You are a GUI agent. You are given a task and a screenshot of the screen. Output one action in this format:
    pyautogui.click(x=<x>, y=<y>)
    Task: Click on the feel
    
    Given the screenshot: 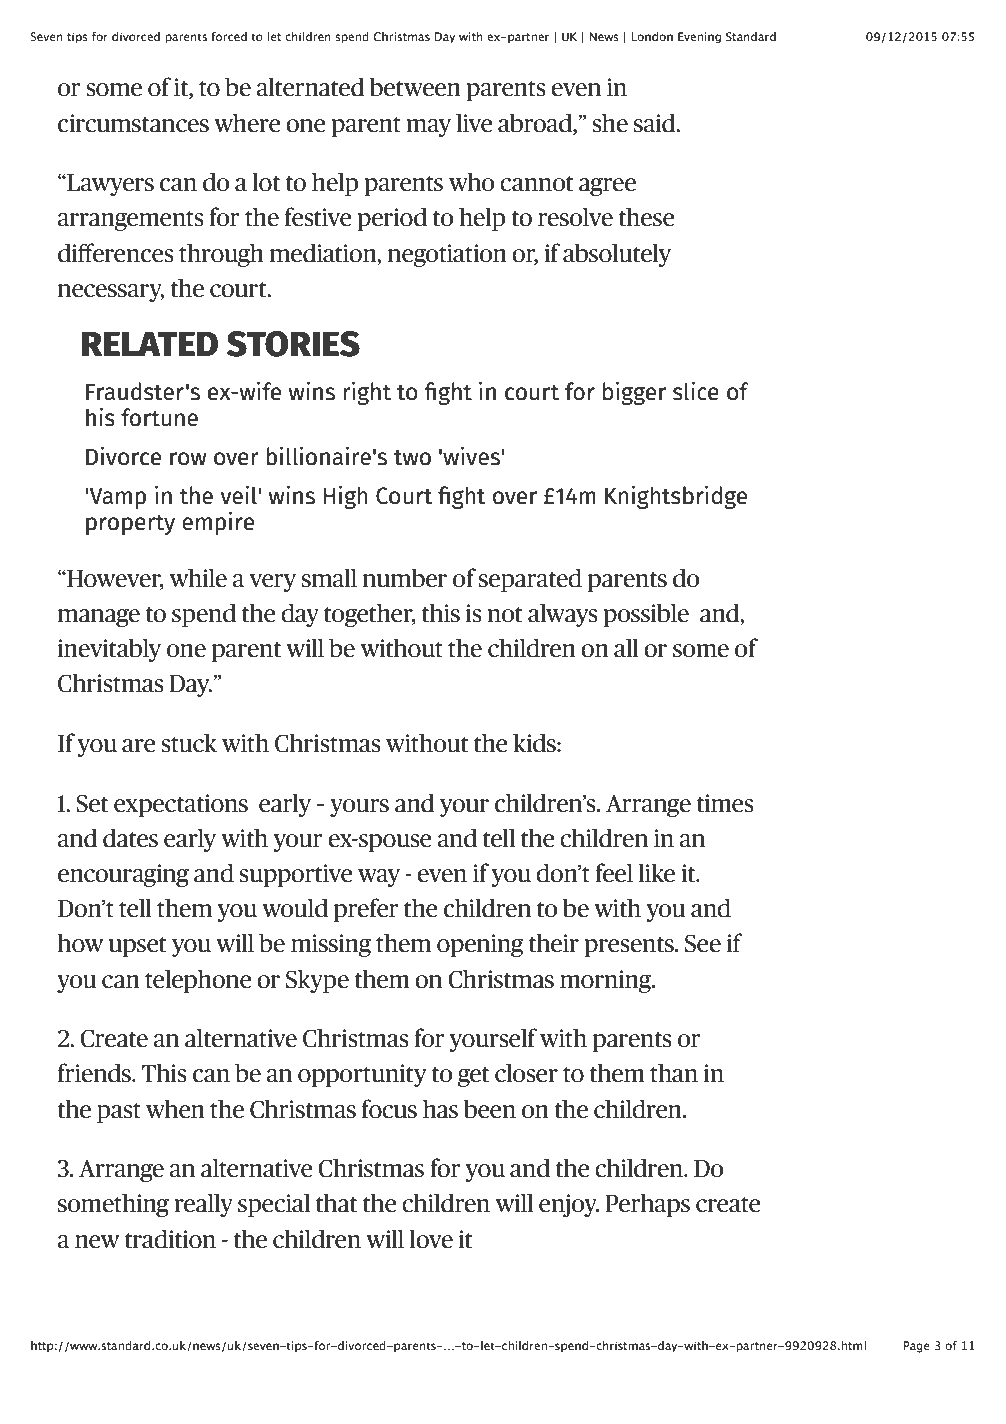 What is the action you would take?
    pyautogui.click(x=614, y=873)
